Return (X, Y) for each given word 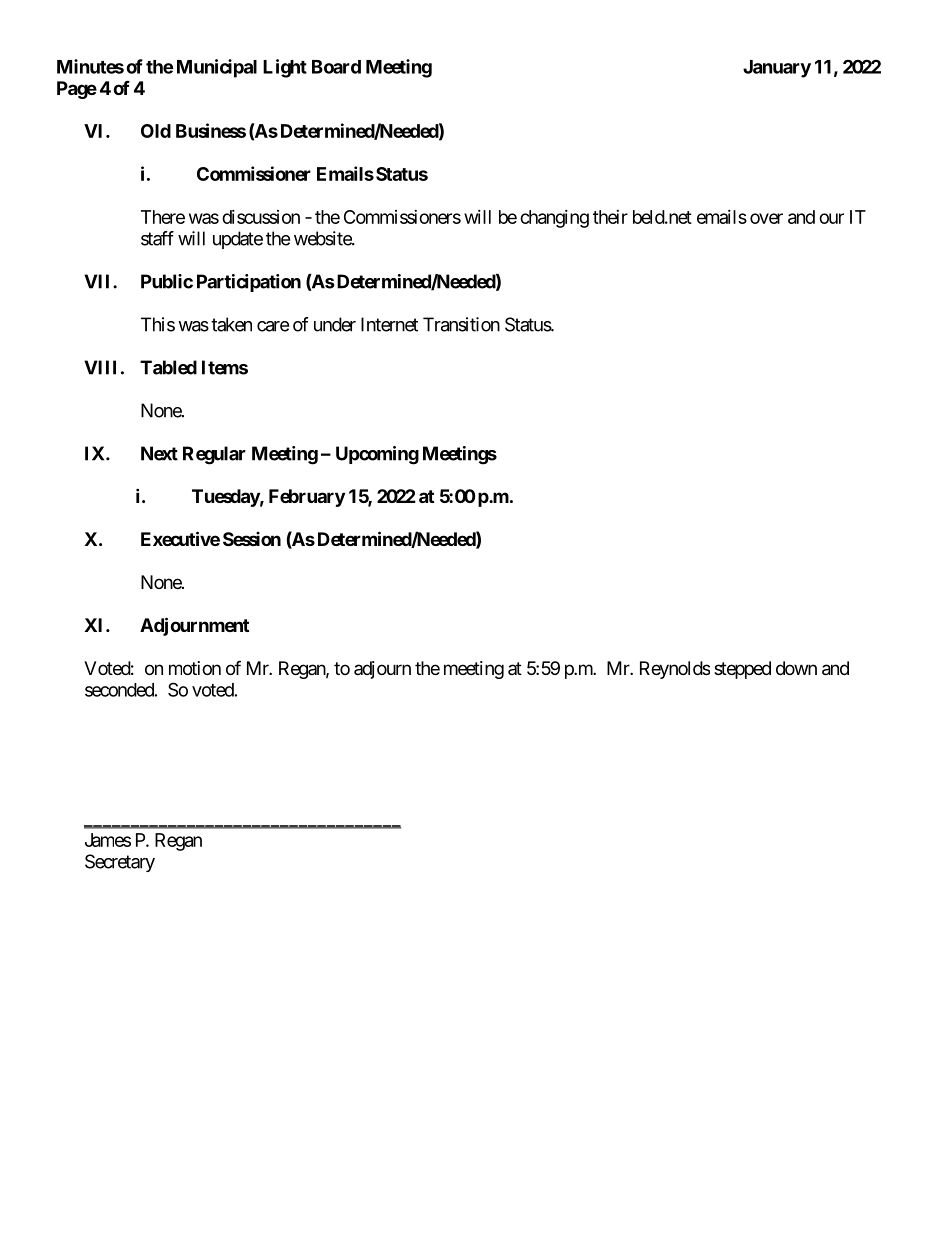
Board (336, 67)
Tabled (168, 367)
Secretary (120, 863)
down (796, 668)
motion (195, 668)
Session (252, 539)
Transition (461, 324)
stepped (742, 670)
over (766, 218)
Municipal (217, 68)
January (777, 69)
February (307, 498)
